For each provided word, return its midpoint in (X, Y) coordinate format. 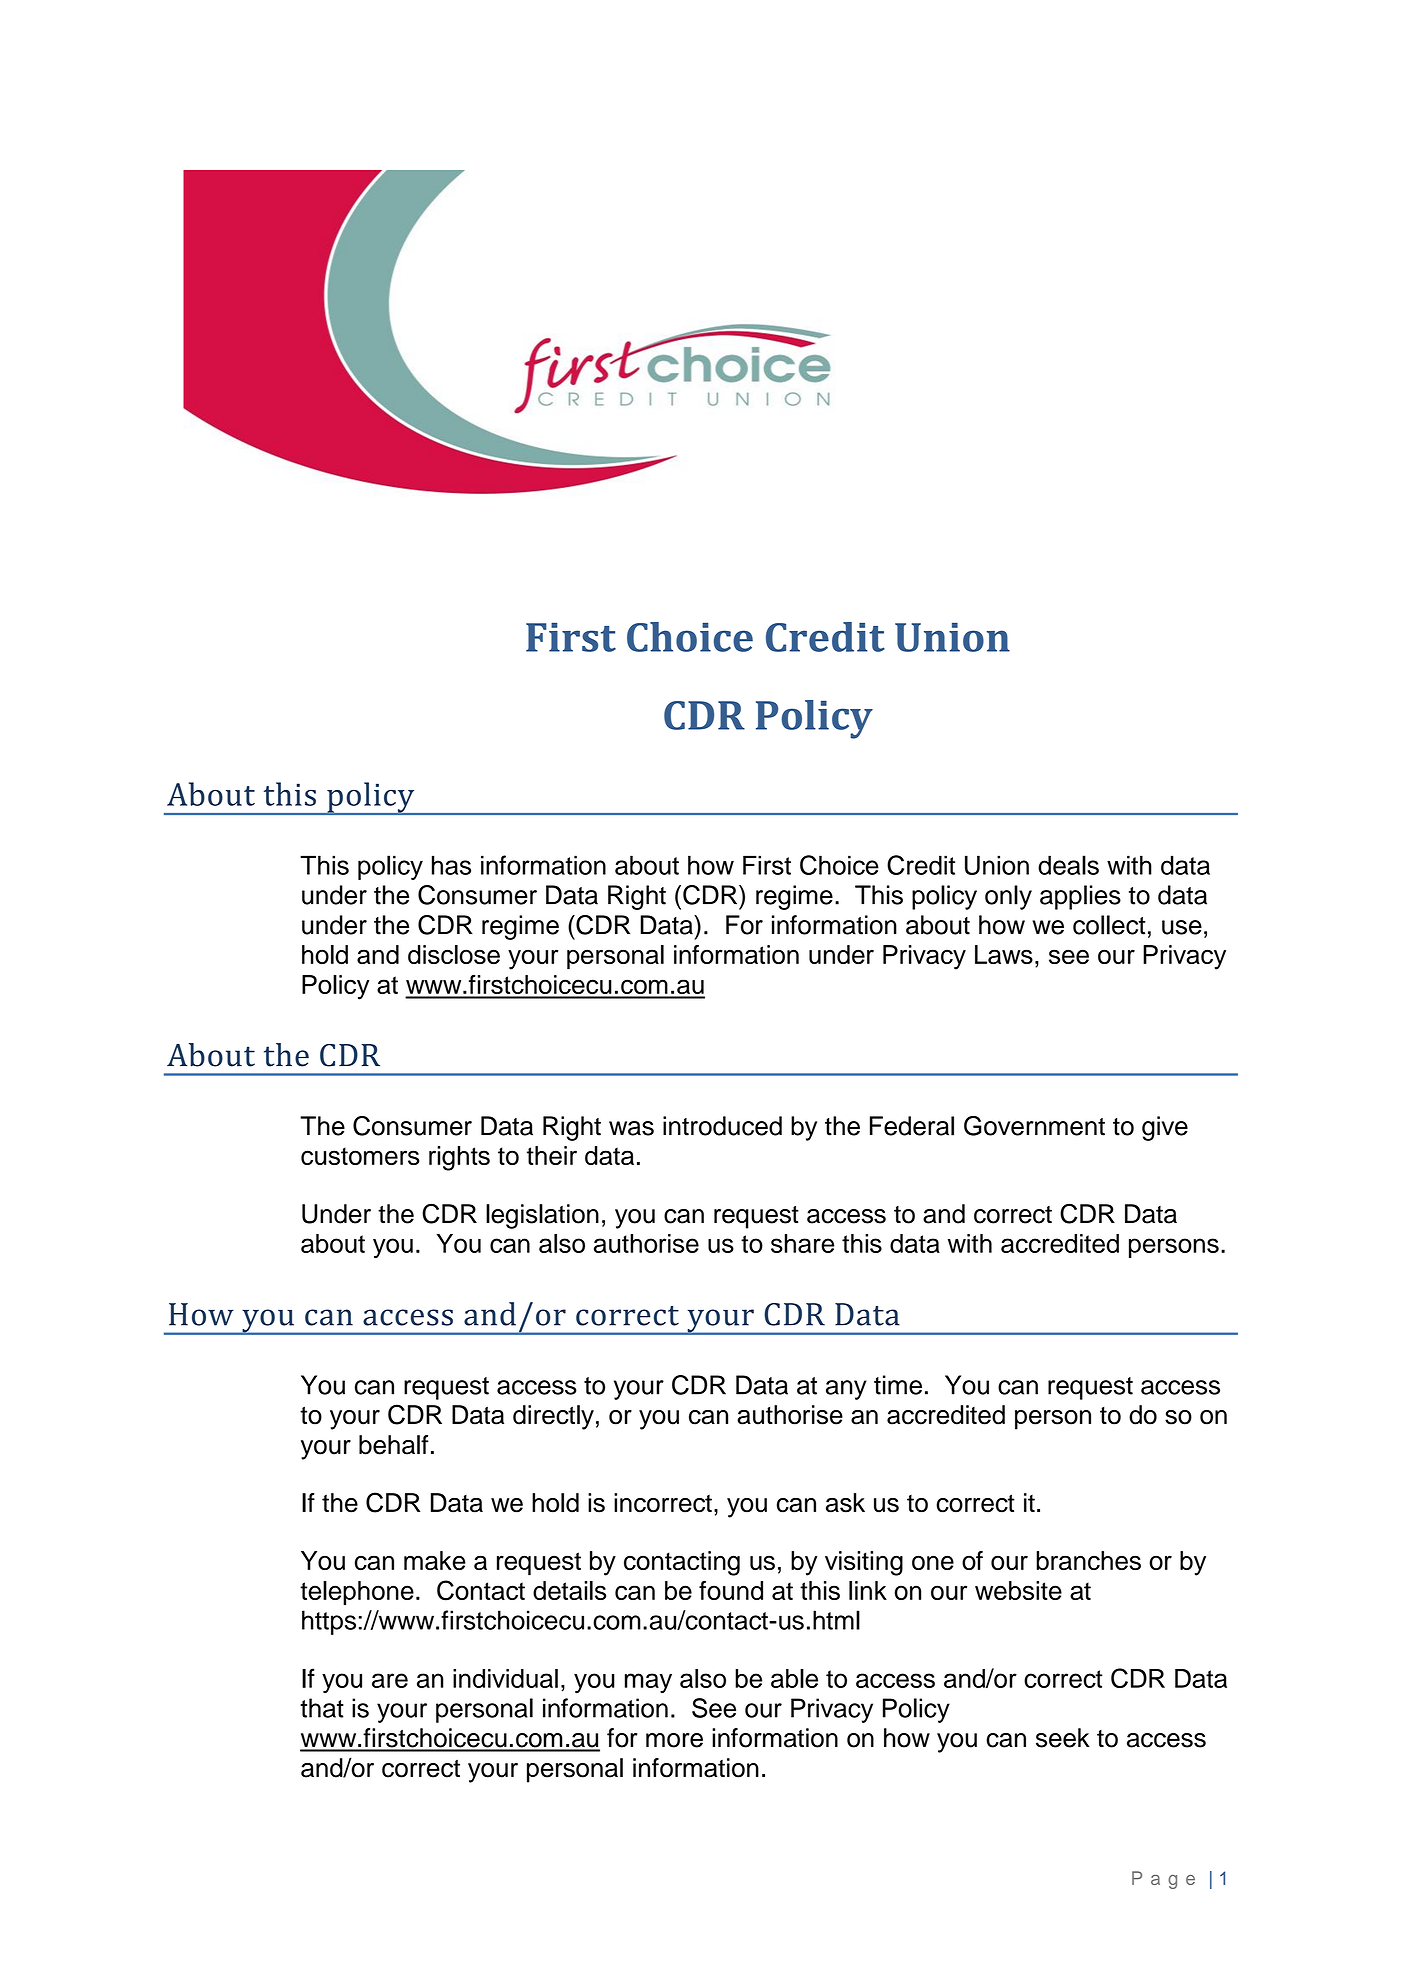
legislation (542, 1216)
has (451, 865)
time (898, 1385)
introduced (722, 1126)
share (802, 1243)
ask (845, 1503)
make (435, 1560)
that (322, 1708)
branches (1088, 1560)
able (794, 1678)
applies (1080, 897)
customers (360, 1156)
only (1008, 897)
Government (1034, 1126)
